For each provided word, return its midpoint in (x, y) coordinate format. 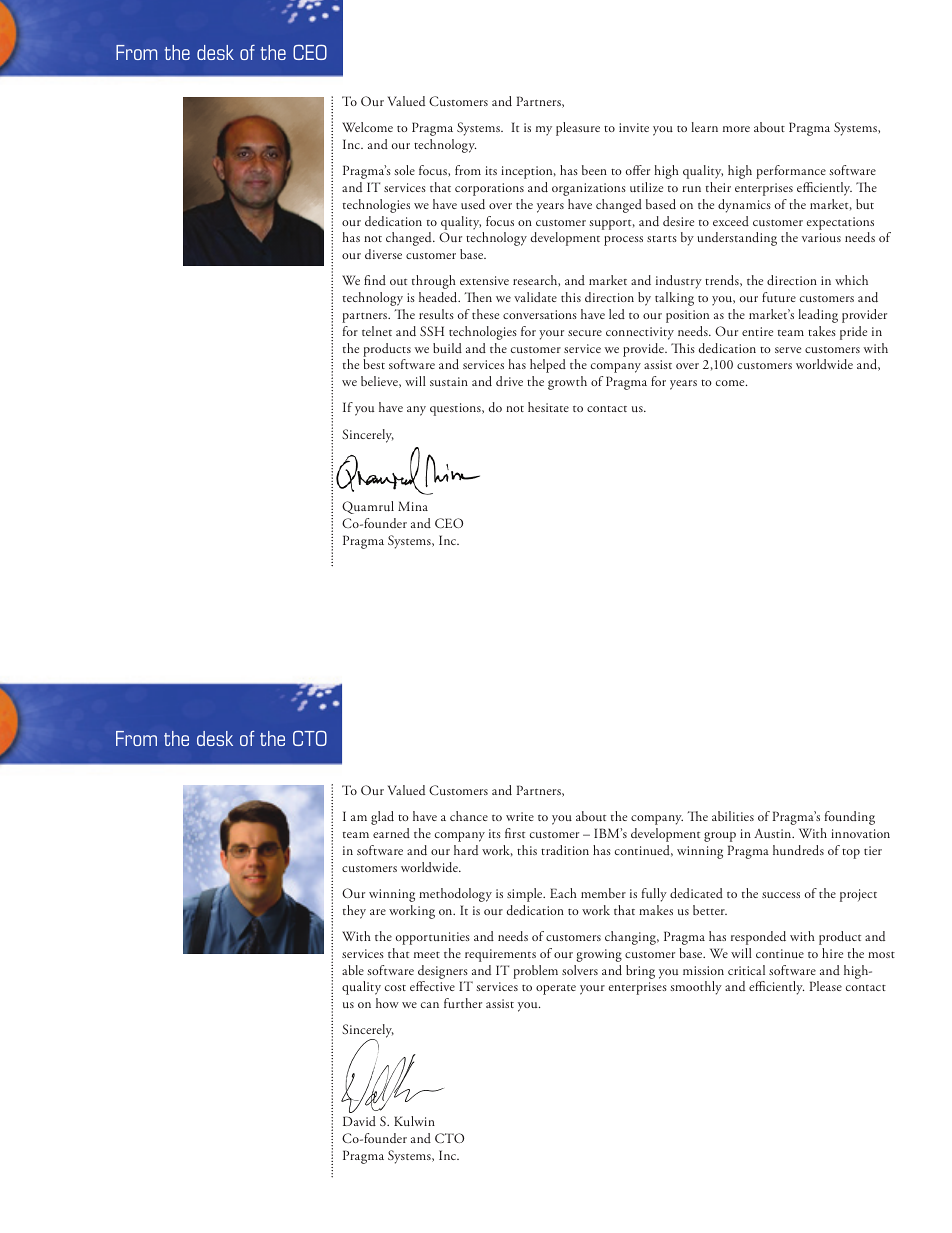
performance (791, 172)
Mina (413, 506)
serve (788, 350)
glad (382, 818)
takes (822, 331)
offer (638, 170)
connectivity (640, 333)
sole (405, 170)
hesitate (548, 407)
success (781, 895)
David (359, 1121)
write (520, 816)
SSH (432, 331)
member (603, 893)
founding (850, 818)
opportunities (433, 938)
